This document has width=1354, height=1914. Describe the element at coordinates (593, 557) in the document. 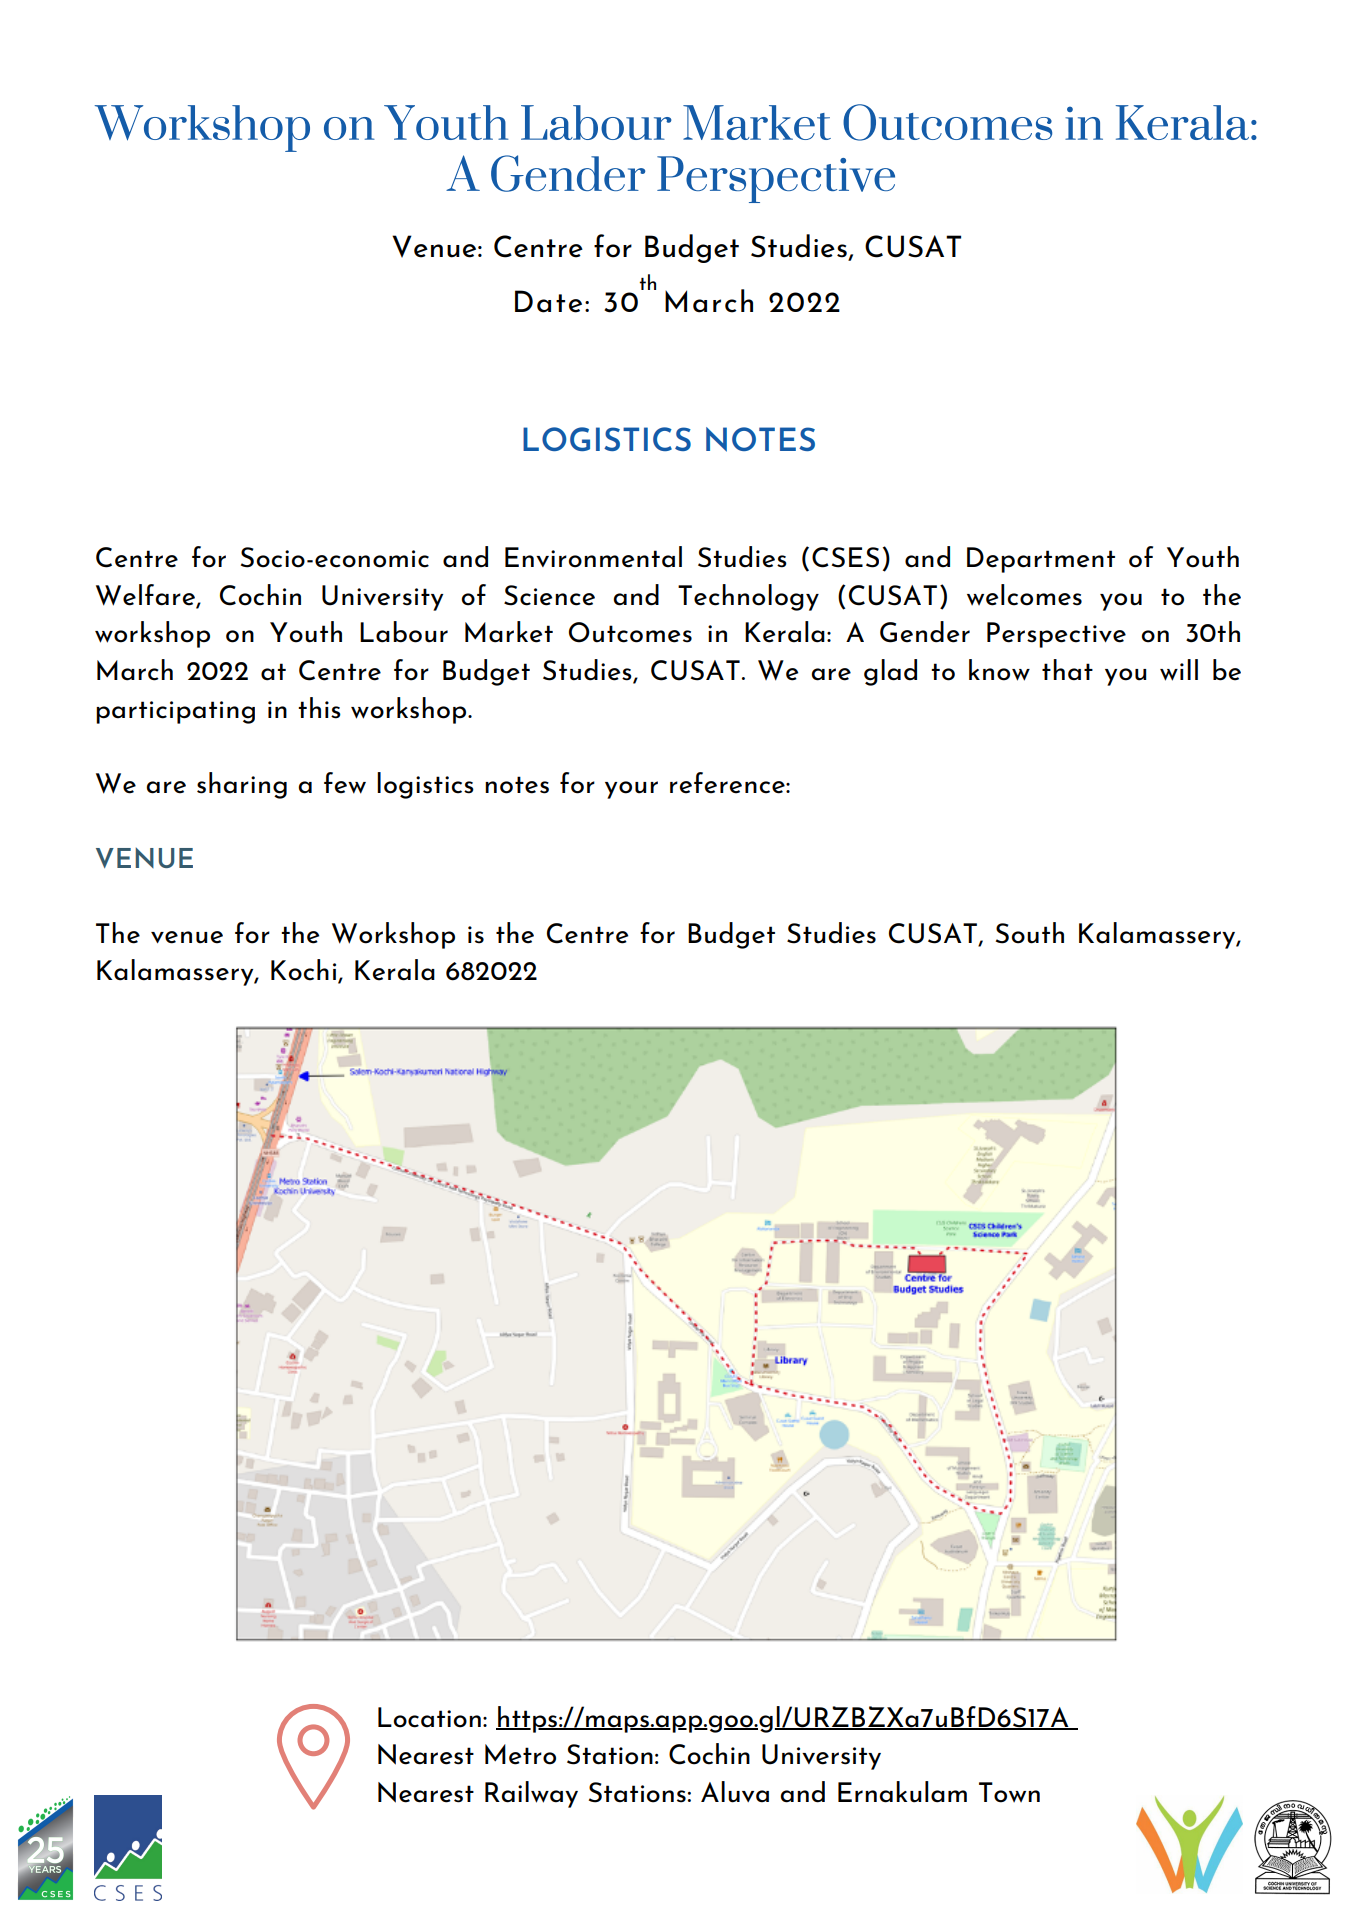

I see `Environmental` at that location.
